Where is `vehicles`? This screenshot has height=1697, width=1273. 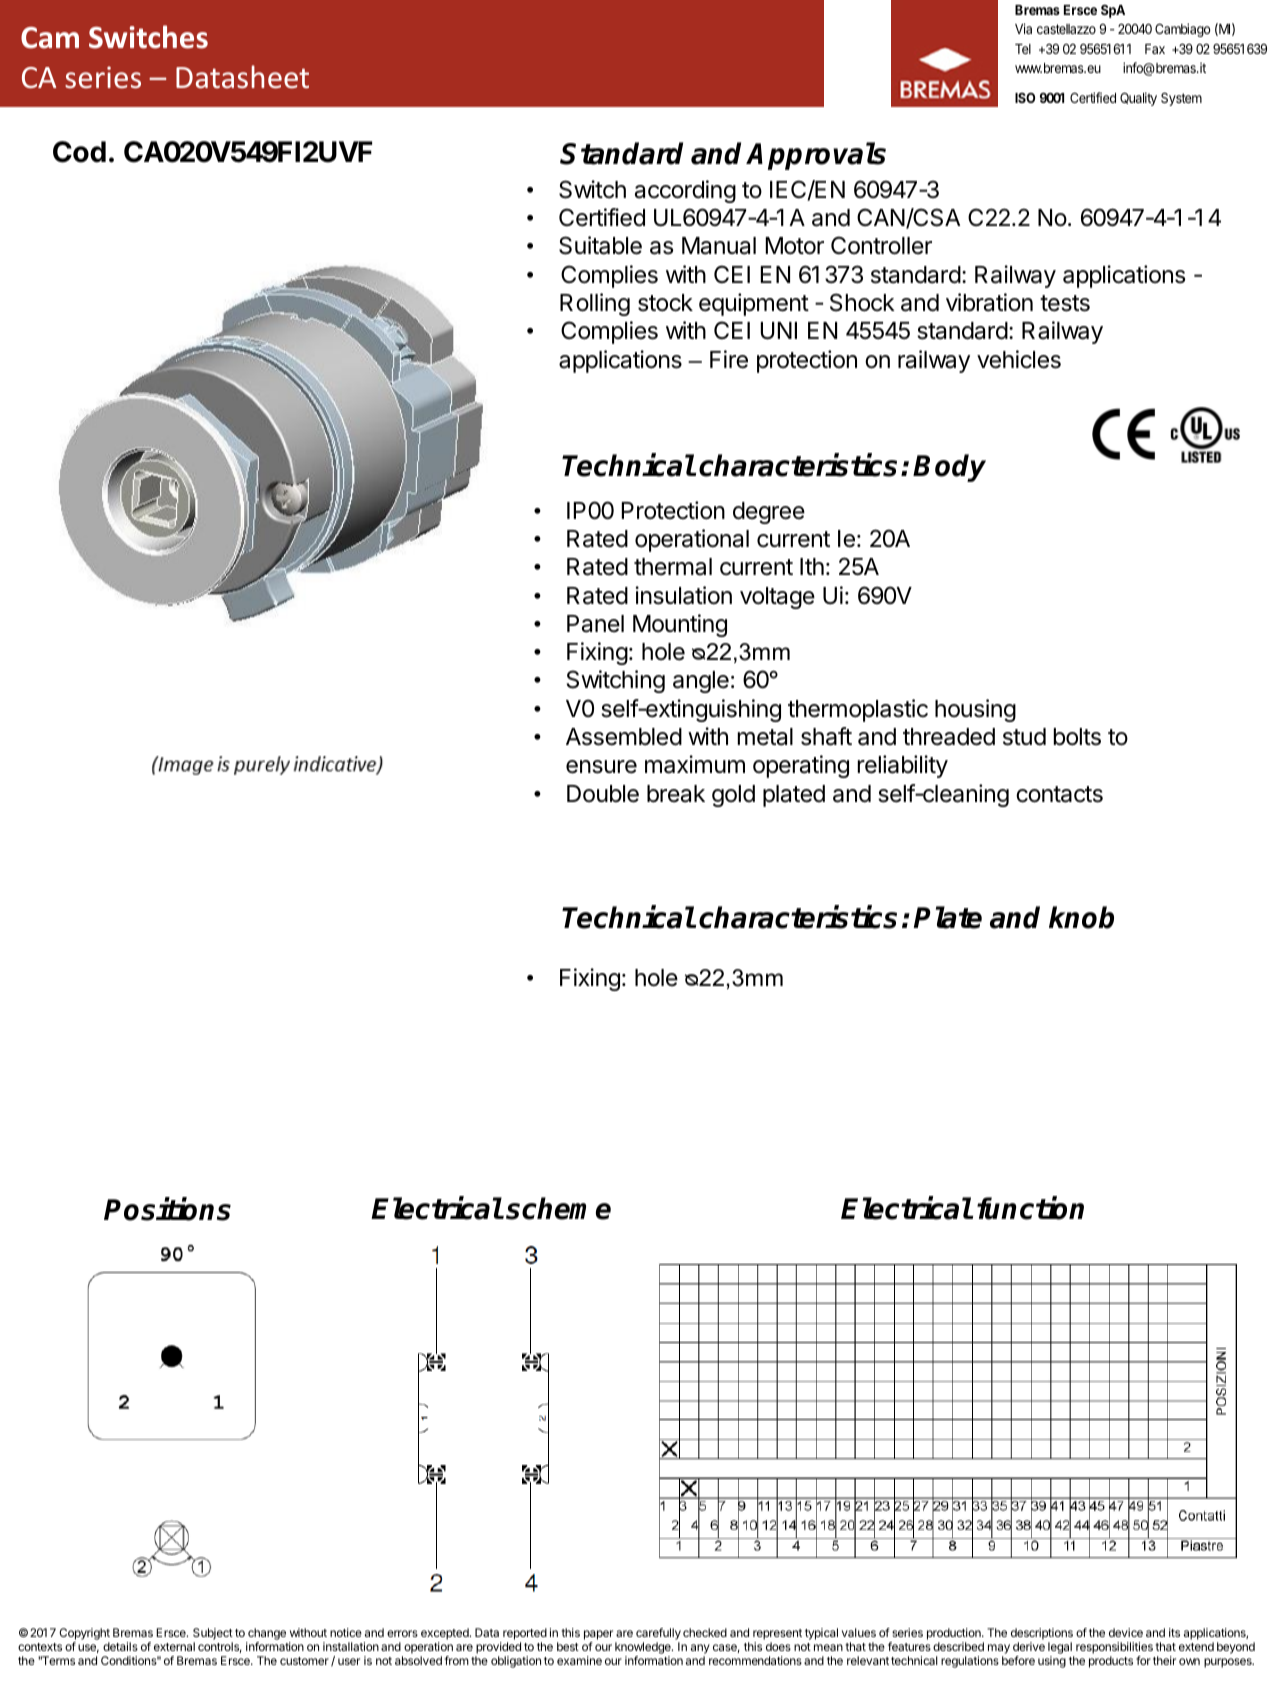 vehicles is located at coordinates (1019, 359).
